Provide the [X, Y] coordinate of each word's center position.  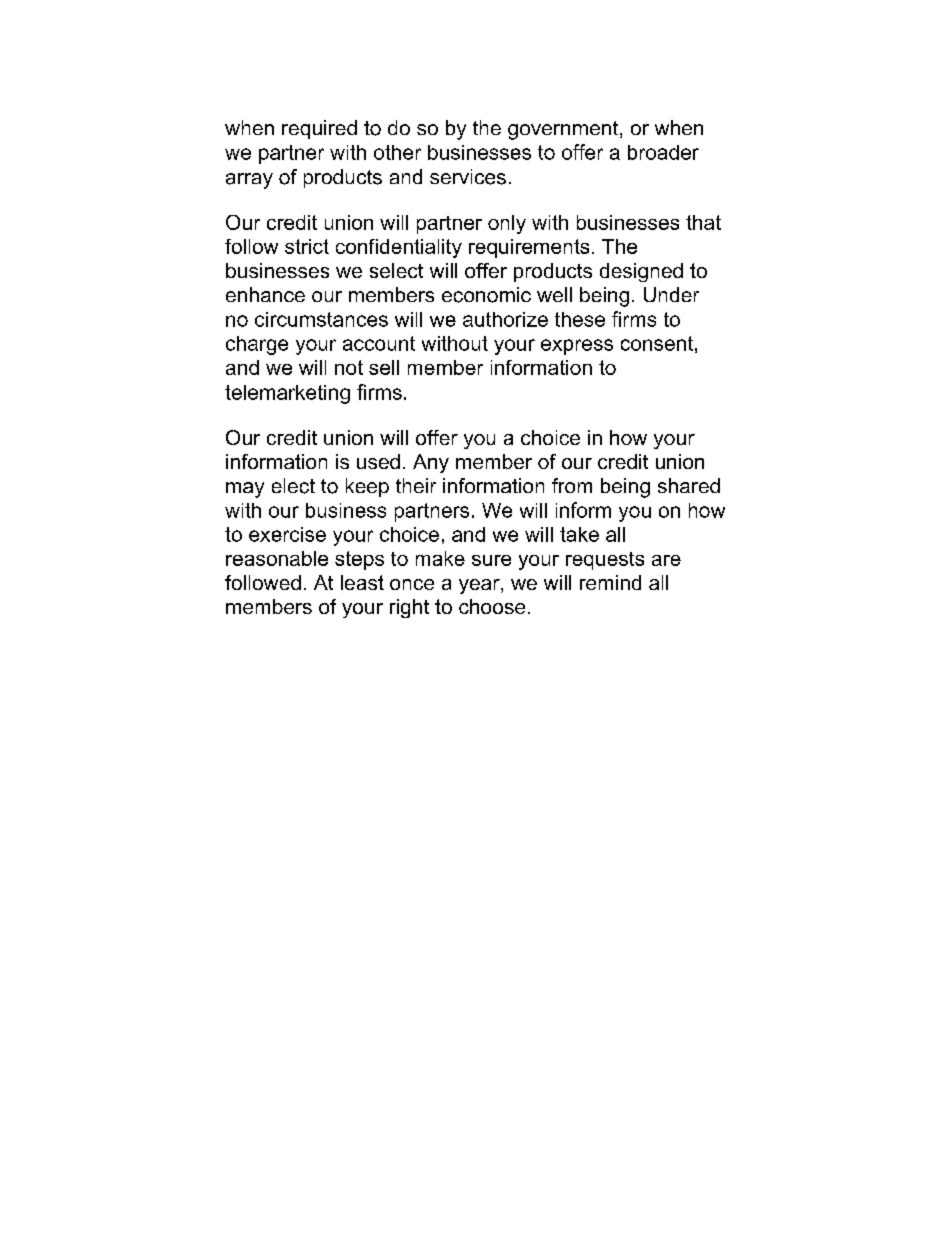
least [362, 582]
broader [663, 152]
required [319, 129]
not [349, 367]
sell [384, 367]
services [468, 177]
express [577, 347]
